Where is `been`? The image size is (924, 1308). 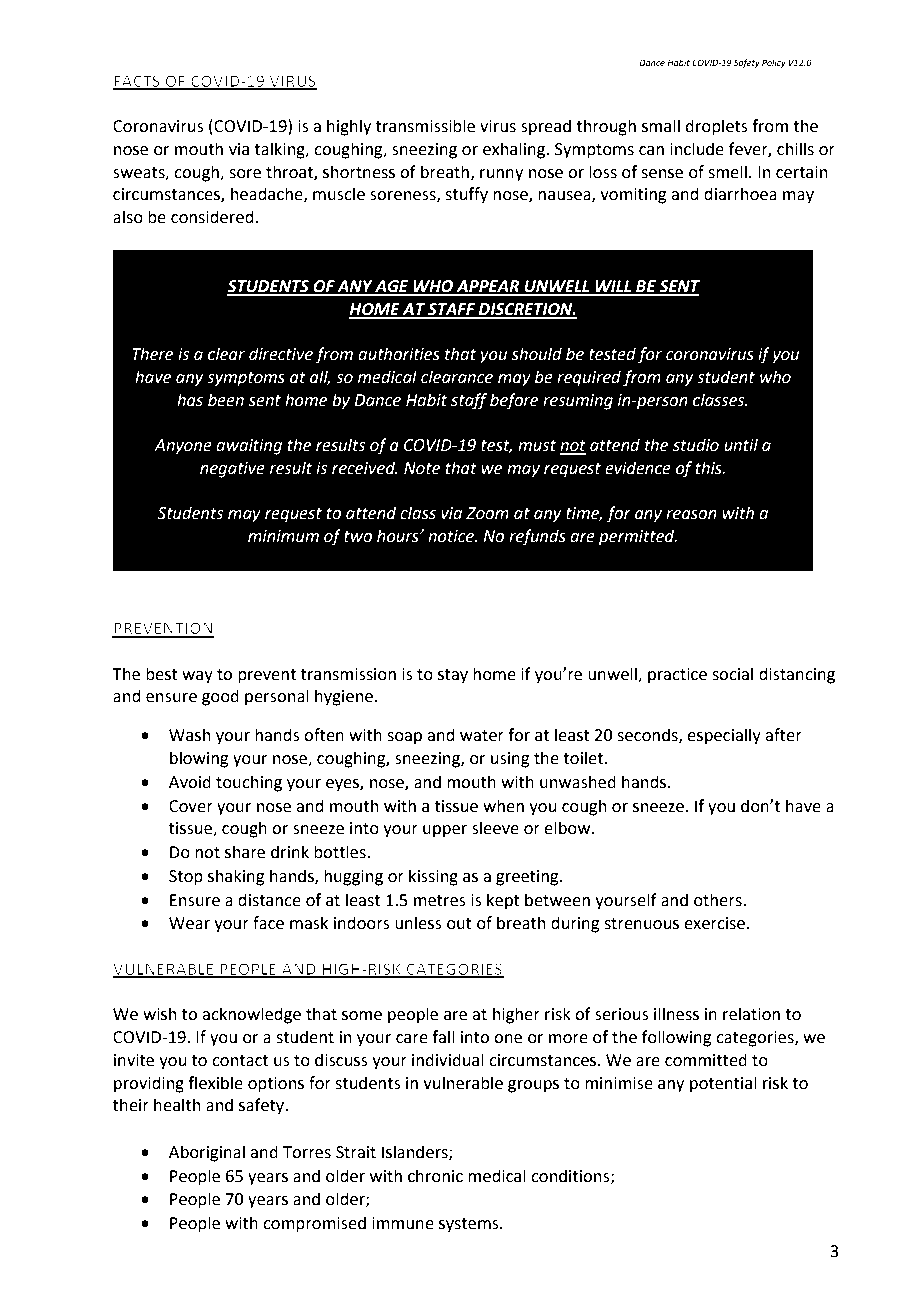 been is located at coordinates (226, 400).
